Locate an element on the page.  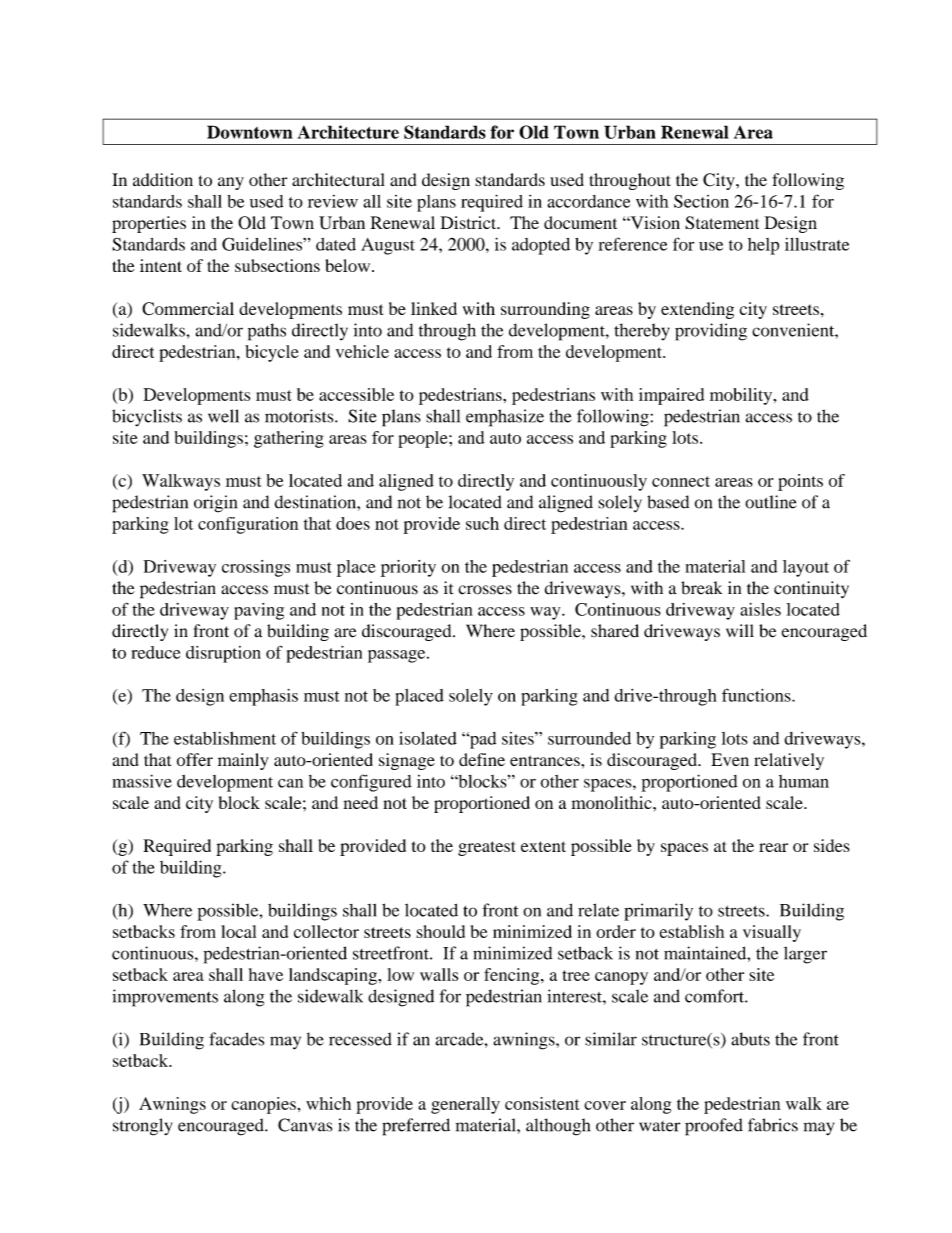
mobility is located at coordinates (742, 396).
